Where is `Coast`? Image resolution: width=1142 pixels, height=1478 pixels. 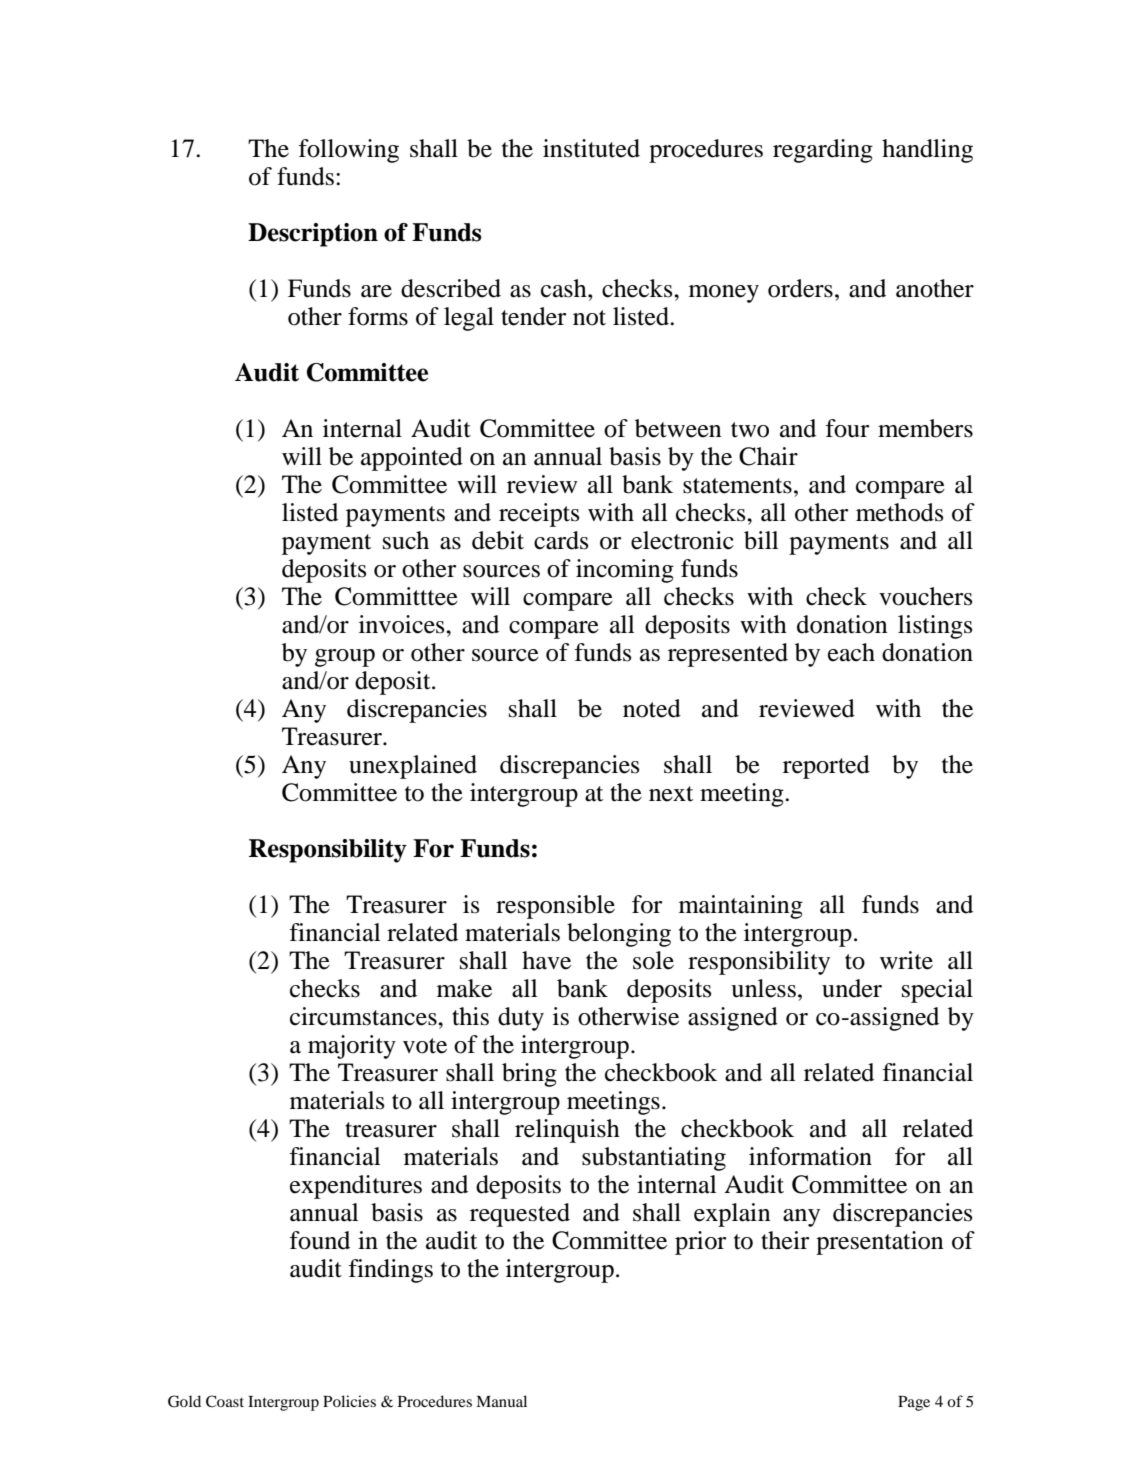
Coast is located at coordinates (225, 1401).
